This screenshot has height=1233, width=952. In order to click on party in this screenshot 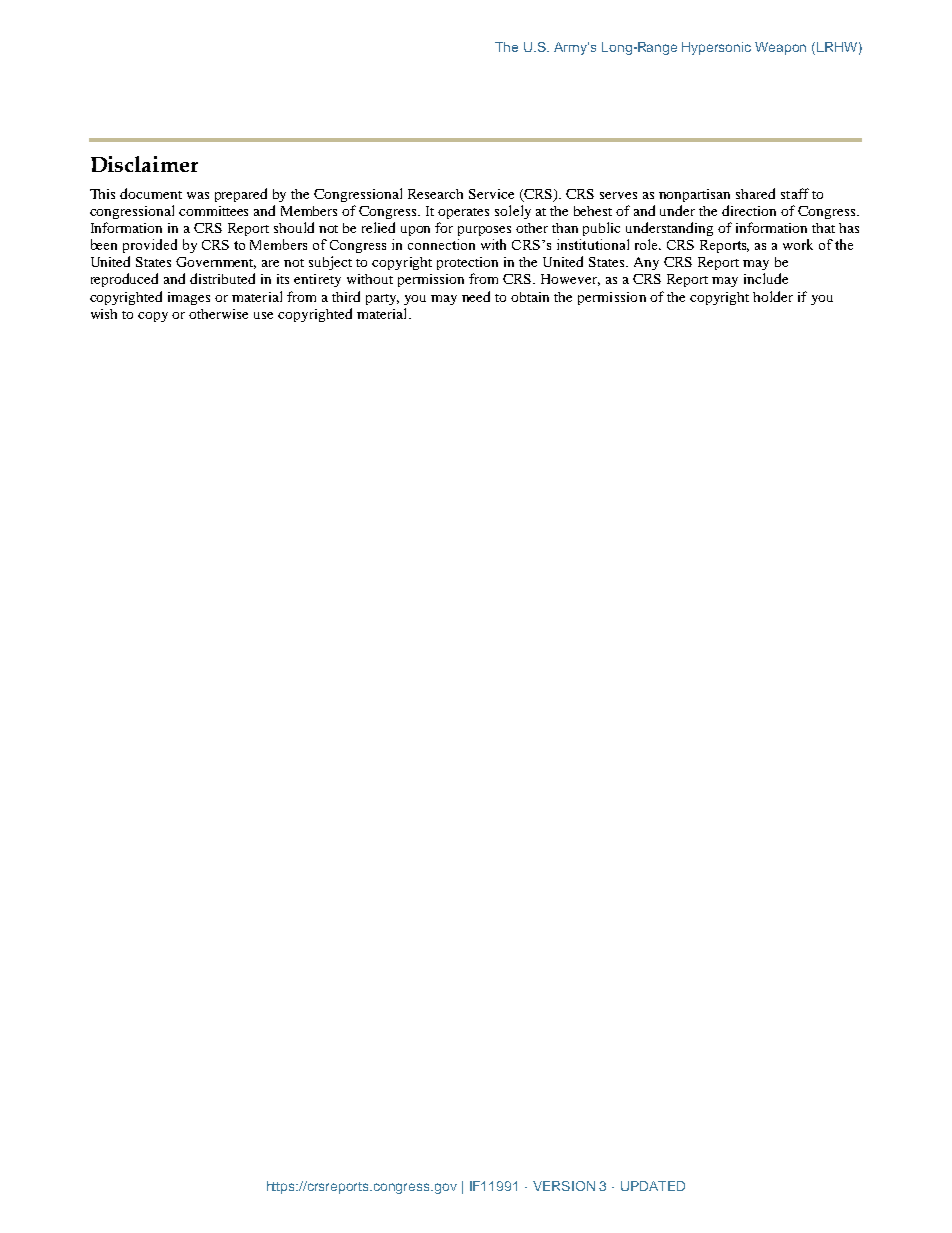, I will do `click(382, 299)`.
